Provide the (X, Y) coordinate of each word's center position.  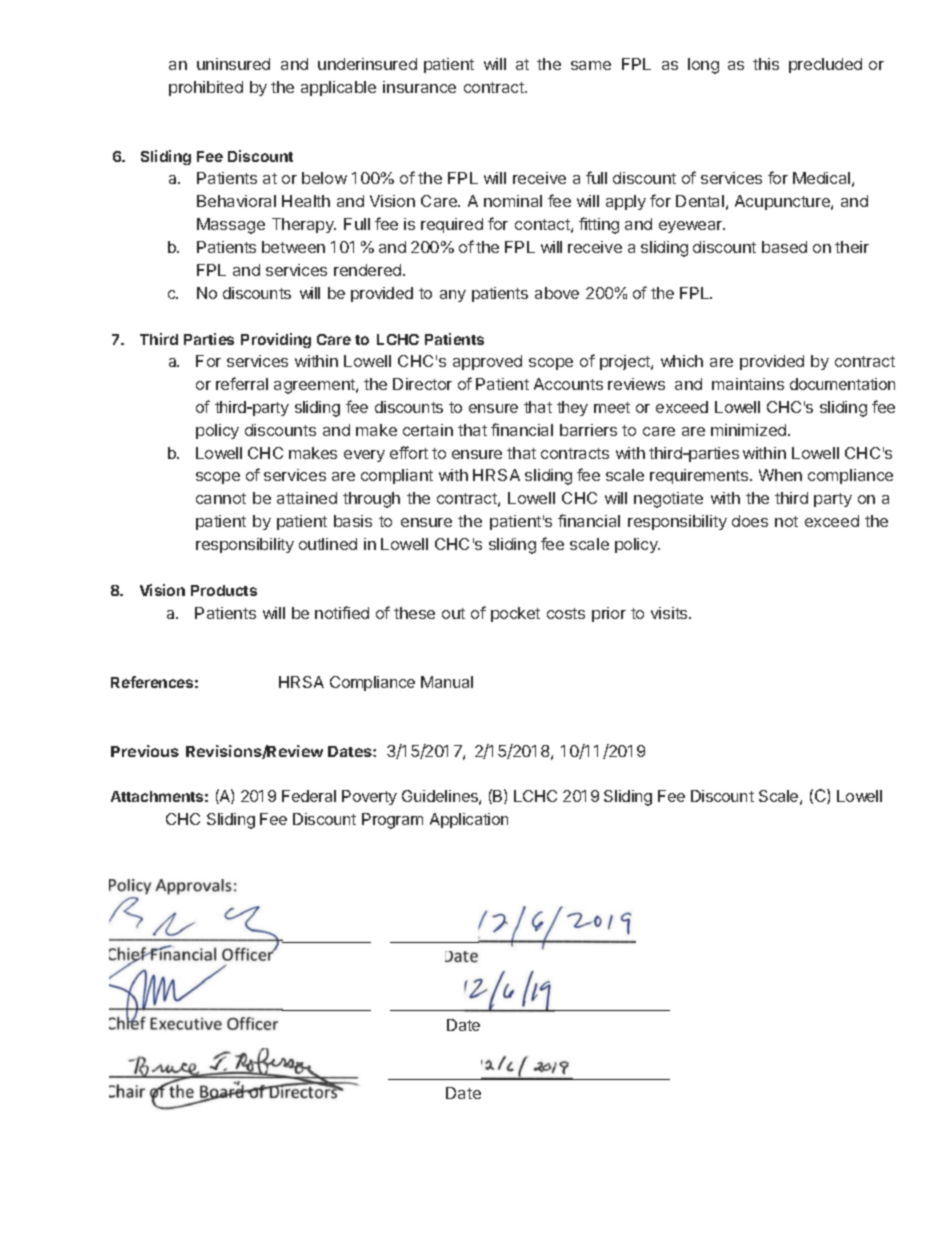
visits (670, 613)
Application (469, 820)
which (682, 361)
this (766, 64)
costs (566, 613)
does (750, 521)
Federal (309, 796)
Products (224, 590)
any (453, 296)
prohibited (206, 88)
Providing (276, 340)
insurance (419, 87)
